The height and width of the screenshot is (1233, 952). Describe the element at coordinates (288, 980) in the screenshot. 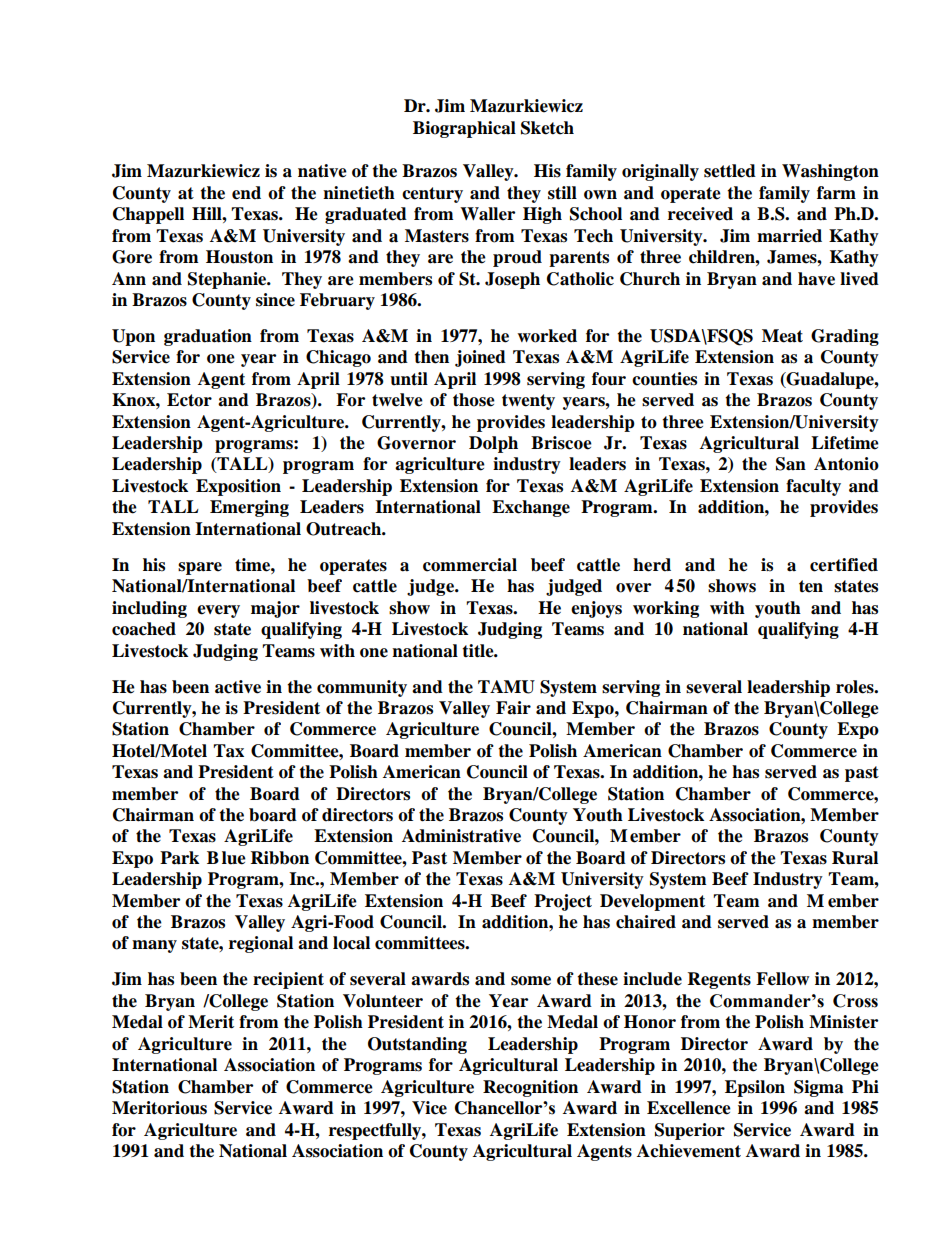

I see `recipient` at that location.
